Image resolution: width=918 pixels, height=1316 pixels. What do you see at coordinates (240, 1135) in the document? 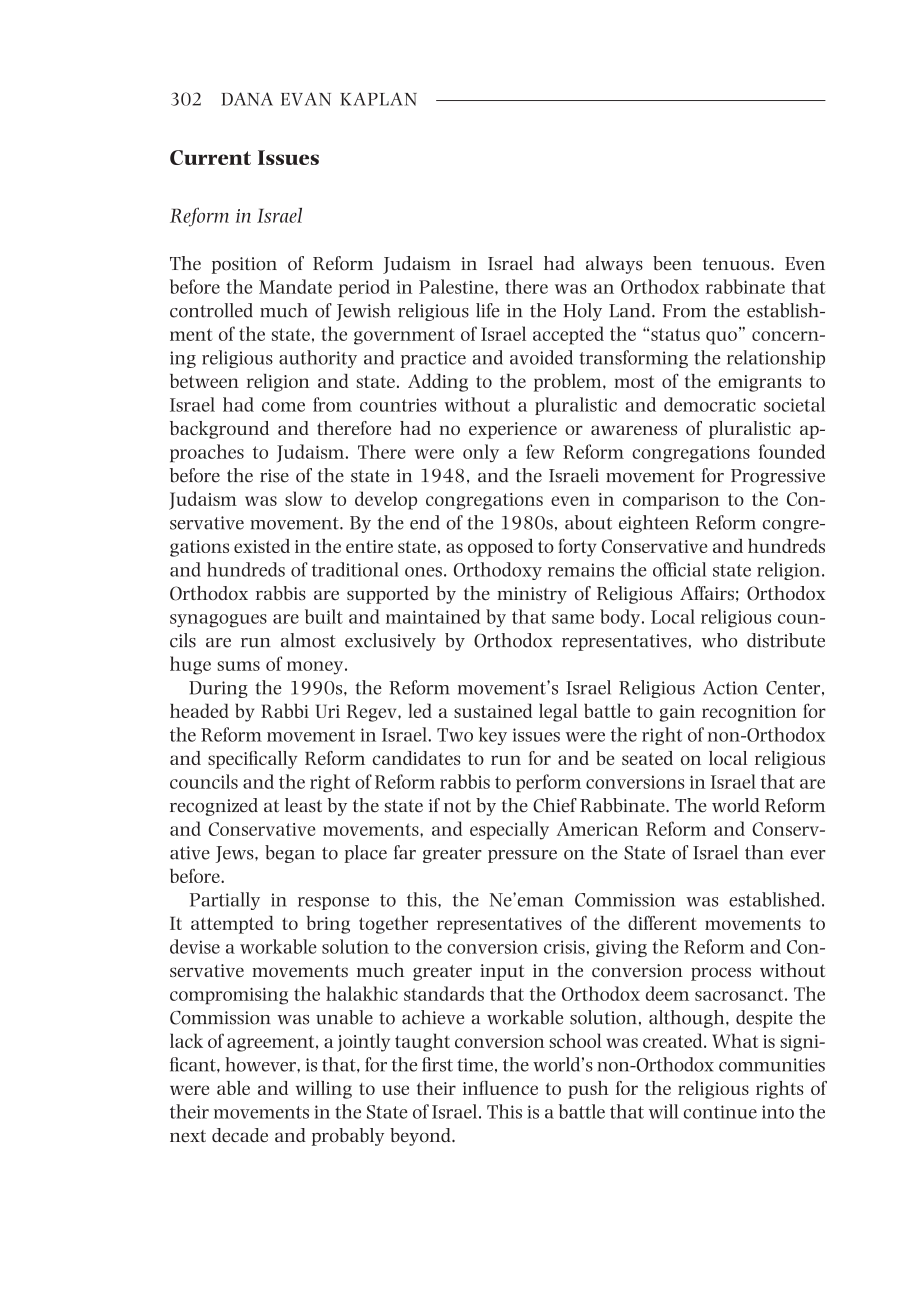
I see `decade` at bounding box center [240, 1135].
